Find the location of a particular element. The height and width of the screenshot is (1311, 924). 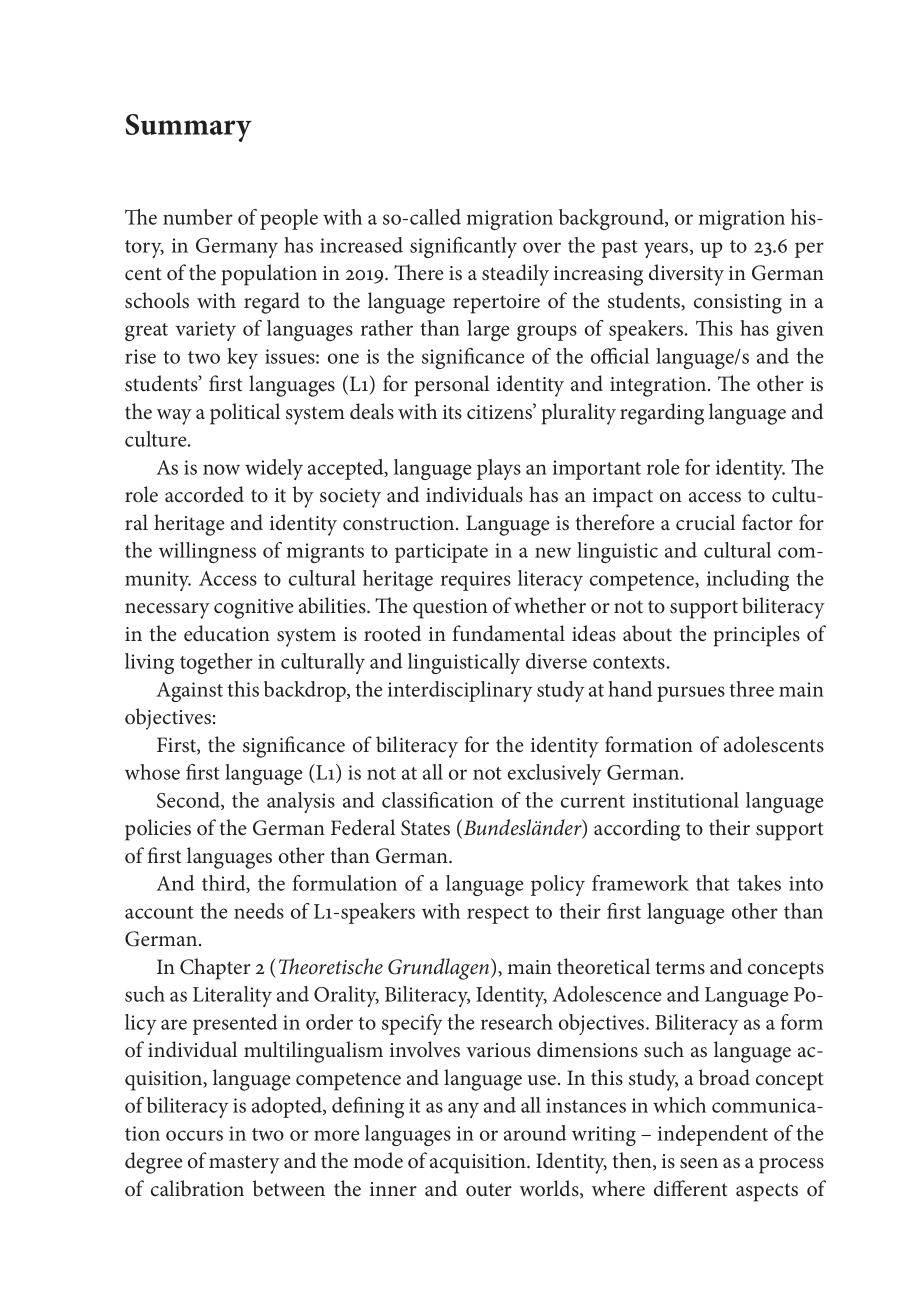

significantly is located at coordinates (463, 247).
